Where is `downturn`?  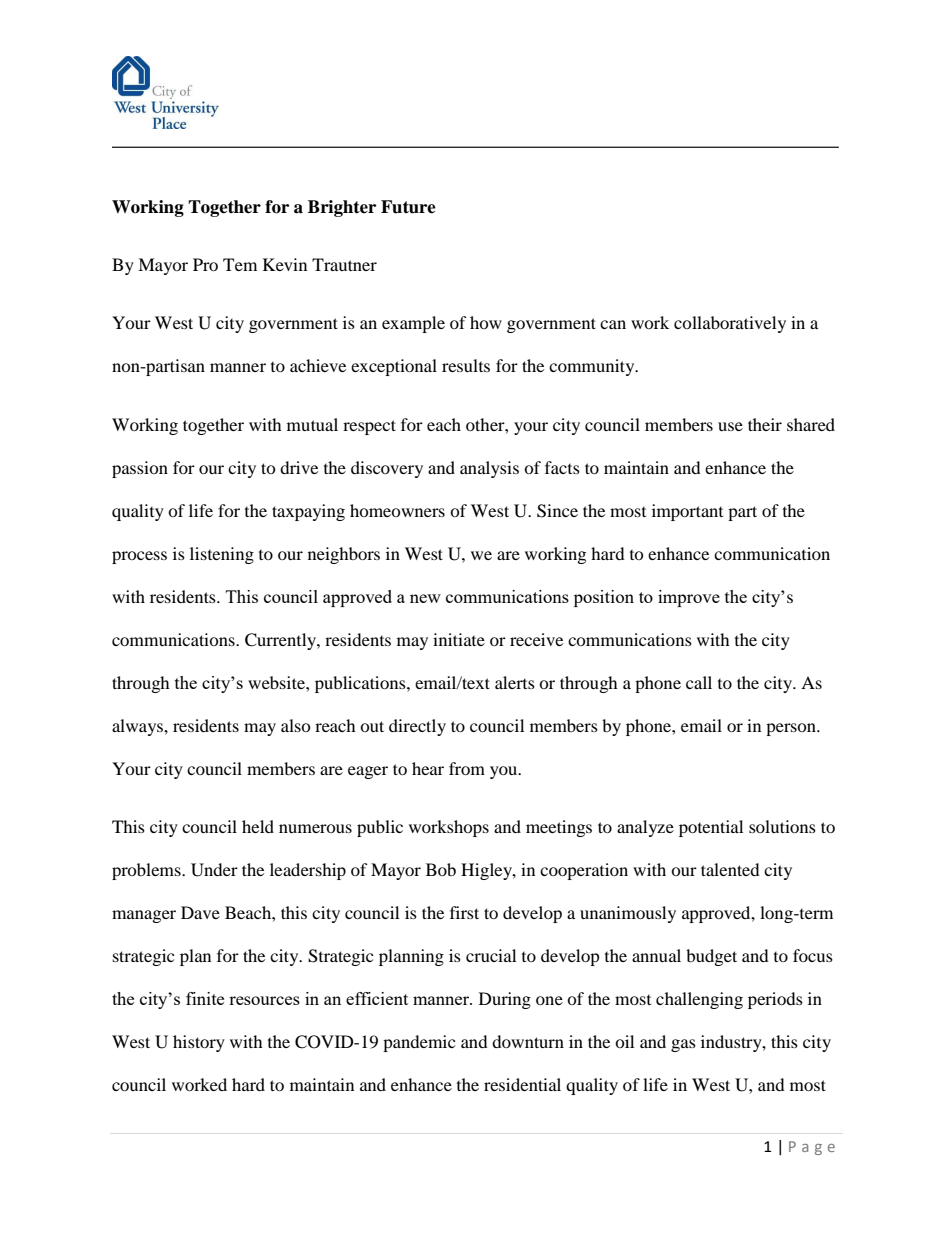
downturn is located at coordinates (528, 1041).
